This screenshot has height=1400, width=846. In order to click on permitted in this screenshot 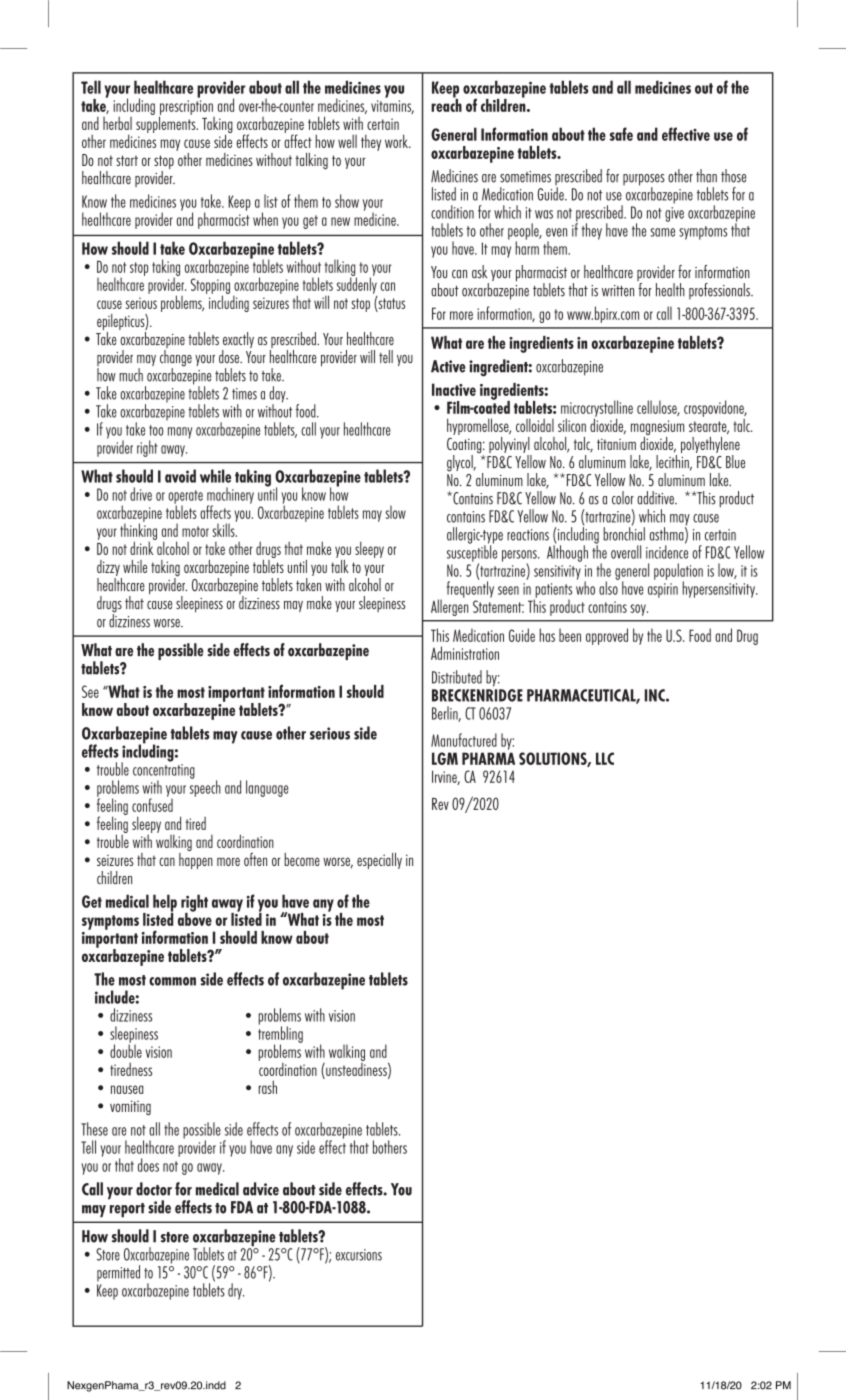, I will do `click(118, 1273)`.
